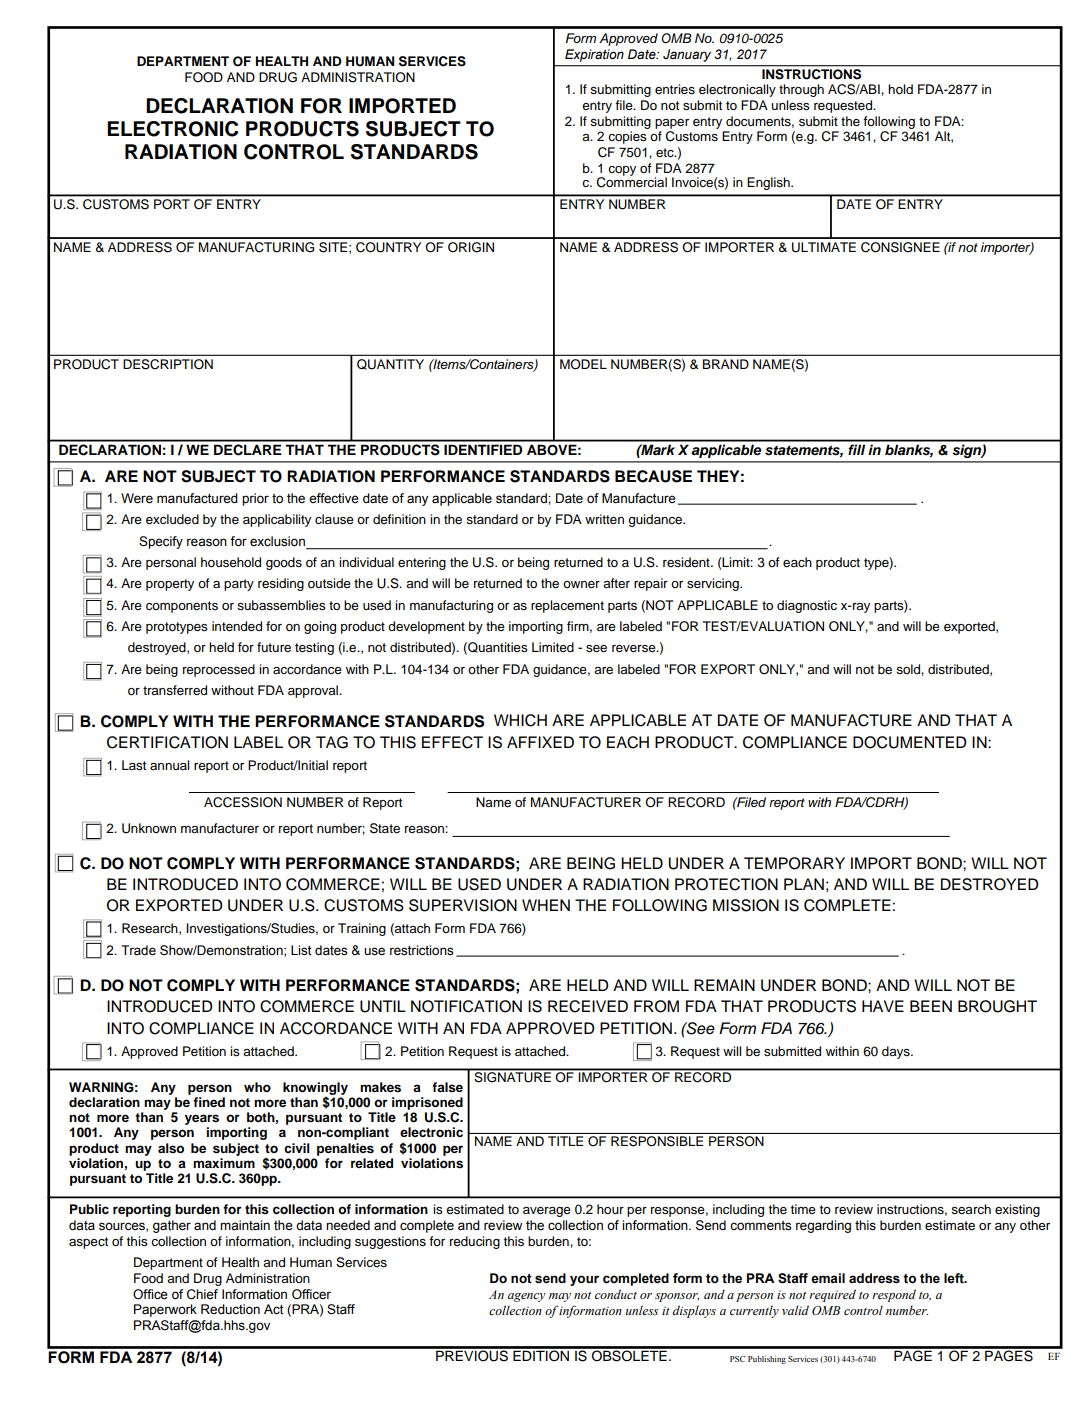  I want to click on DESCRIPTION, so click(168, 364).
